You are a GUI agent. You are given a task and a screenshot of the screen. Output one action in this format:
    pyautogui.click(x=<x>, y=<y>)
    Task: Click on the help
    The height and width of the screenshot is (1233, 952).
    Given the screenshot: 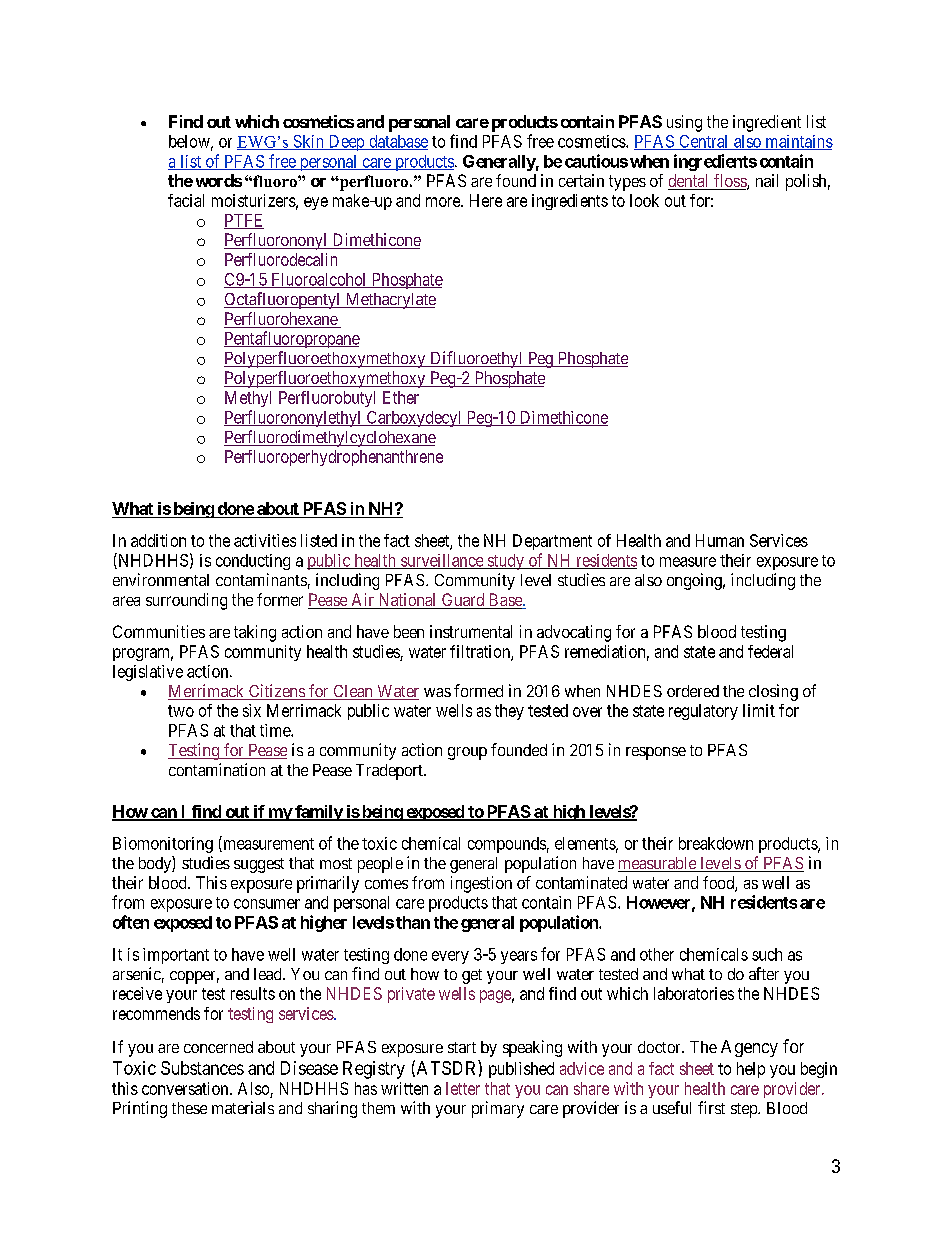 What is the action you would take?
    pyautogui.click(x=751, y=1070)
